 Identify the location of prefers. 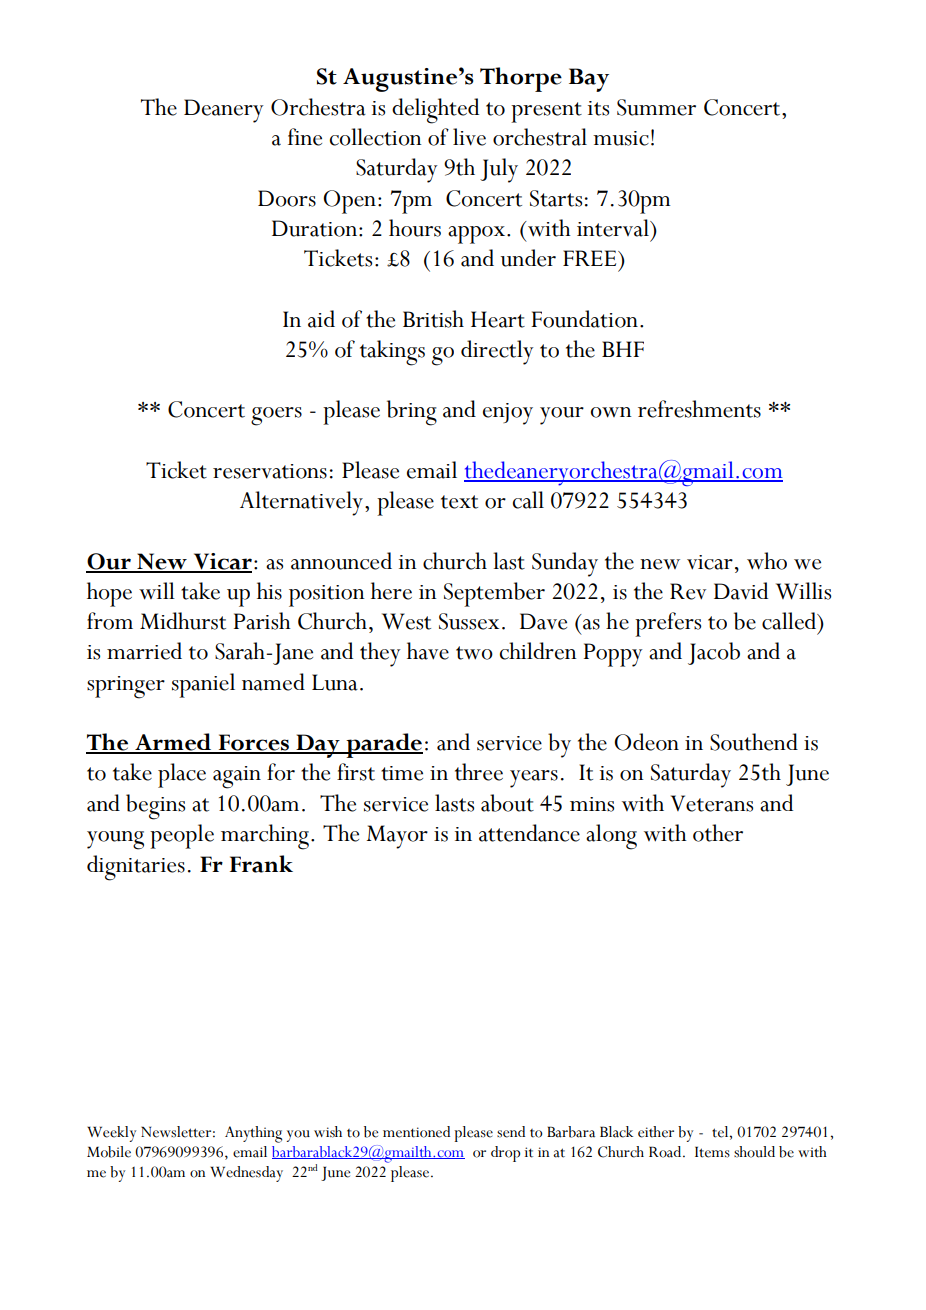
(668, 624).
